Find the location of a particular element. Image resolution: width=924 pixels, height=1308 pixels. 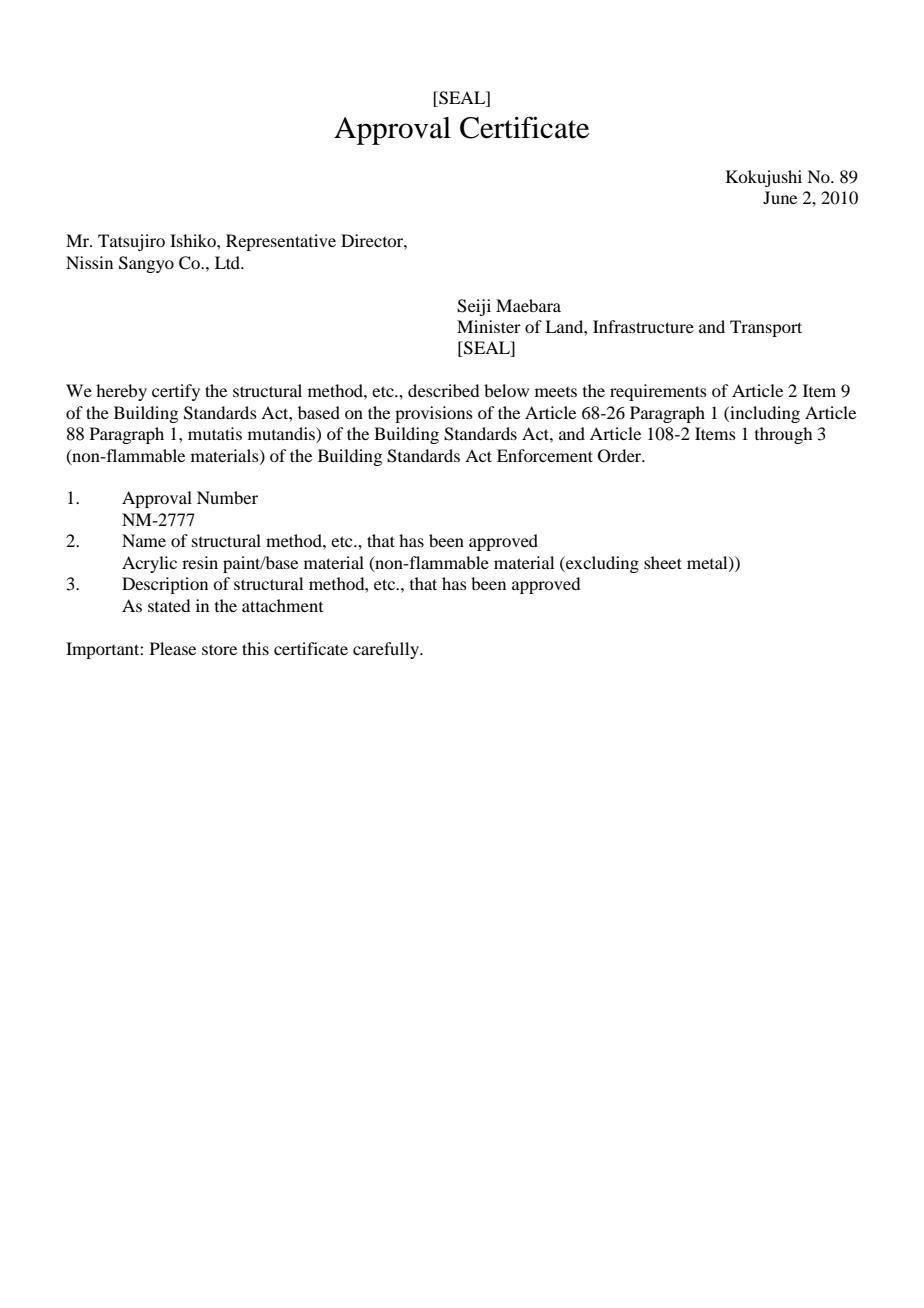

excluding is located at coordinates (601, 564).
